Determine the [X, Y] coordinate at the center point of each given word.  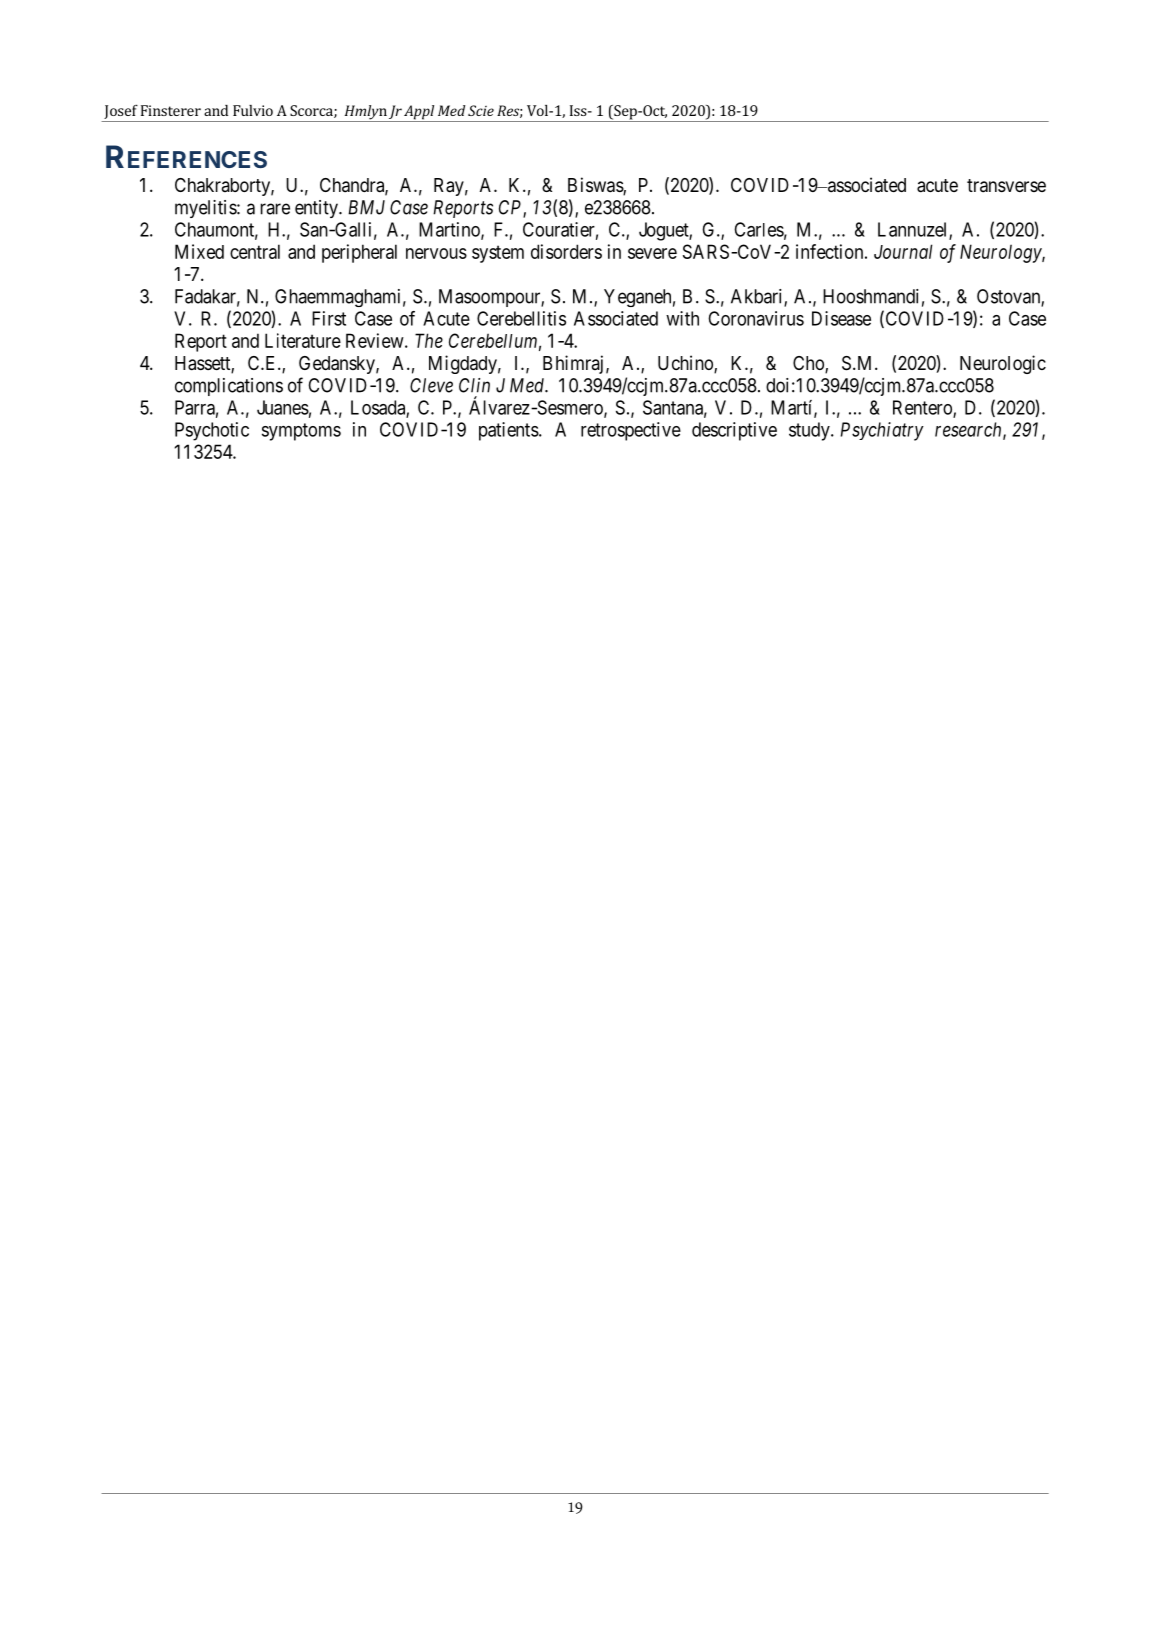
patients [509, 431]
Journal [903, 251]
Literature [303, 340]
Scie [481, 110]
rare [275, 209]
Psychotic [212, 431]
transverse [1006, 186]
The [429, 340]
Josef [121, 111]
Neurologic [1003, 364]
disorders [566, 251]
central [255, 251]
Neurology [1001, 253]
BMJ [366, 207]
